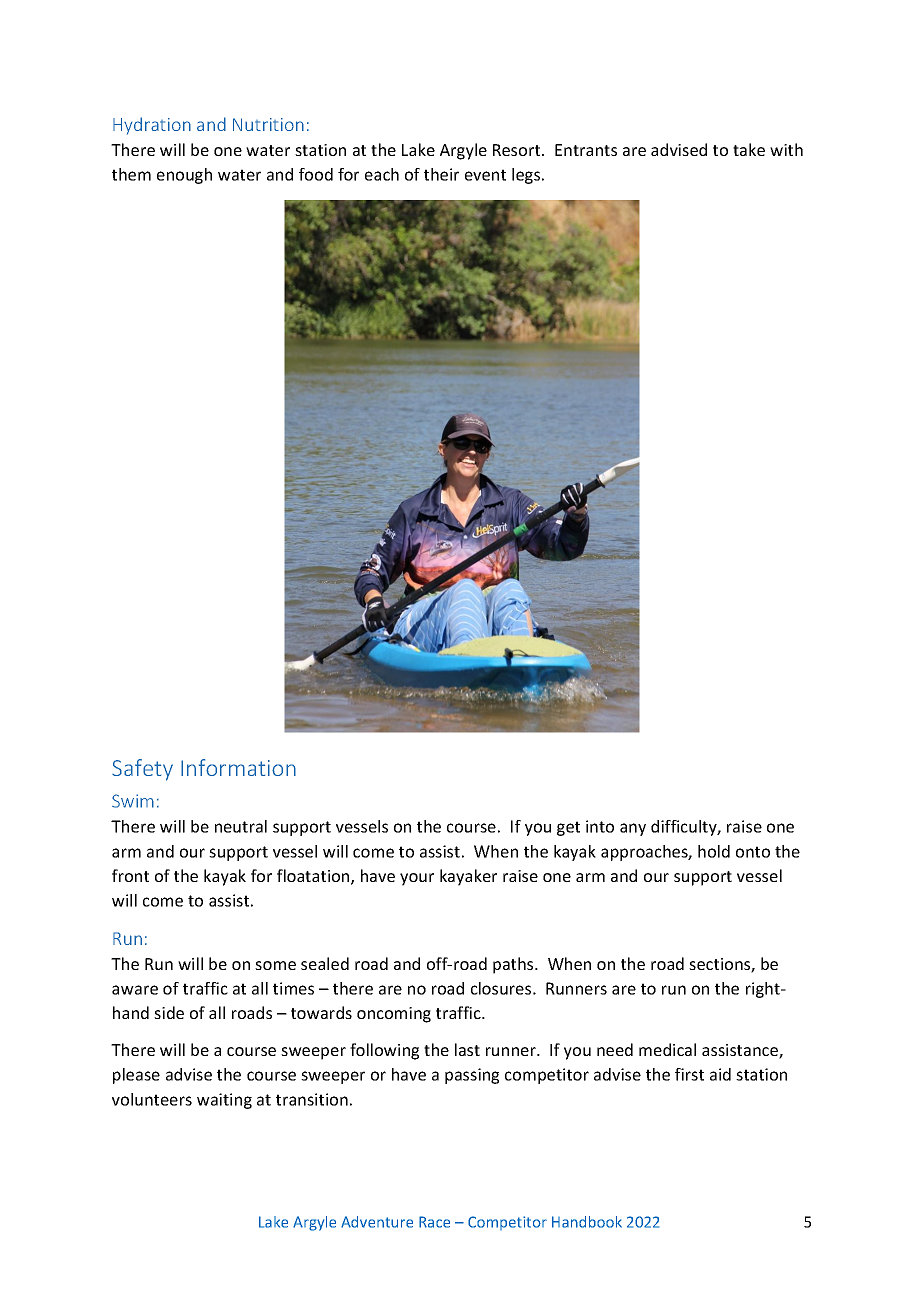  Describe the element at coordinates (441, 174) in the document. I see `their` at that location.
